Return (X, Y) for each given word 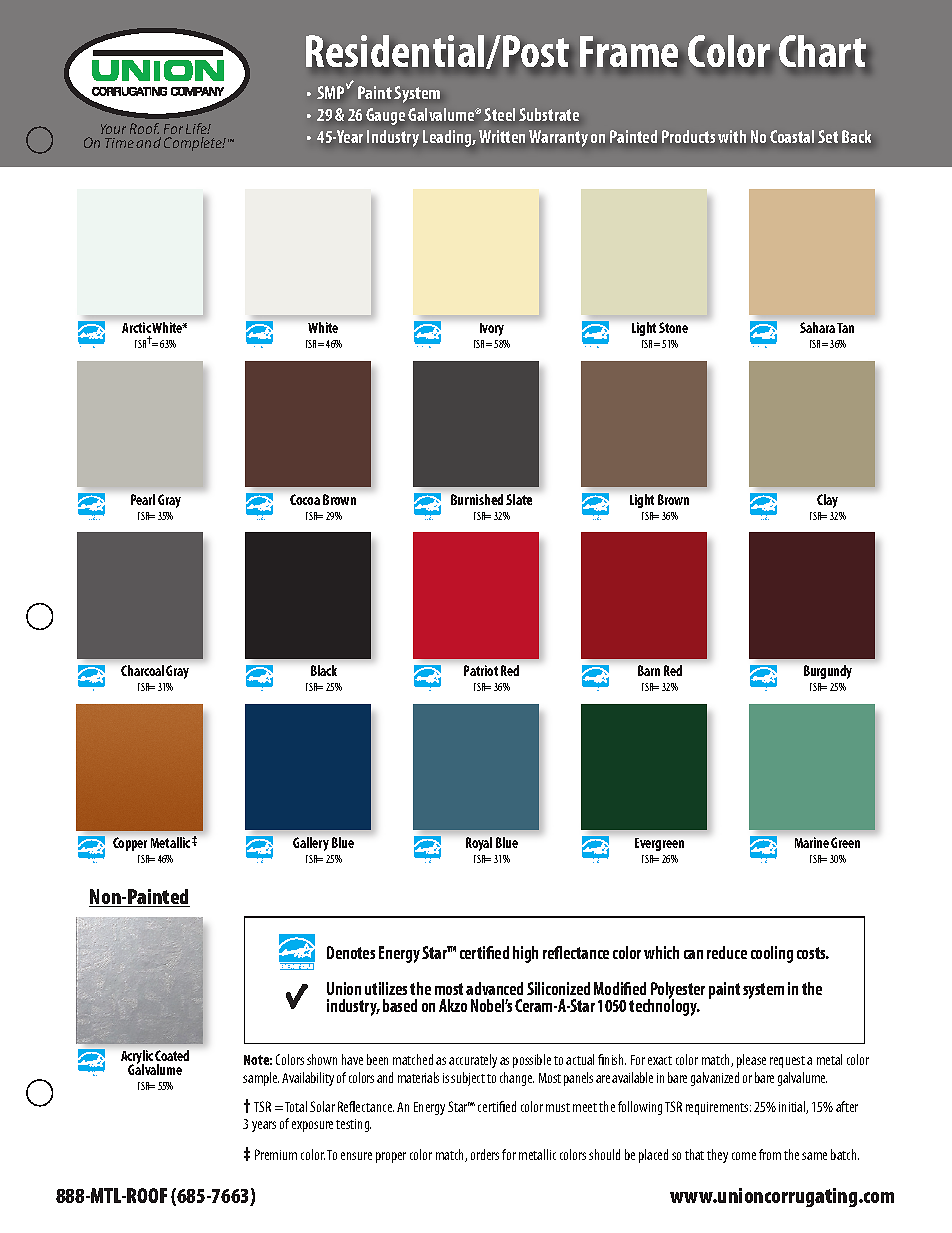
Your (113, 129)
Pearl (143, 499)
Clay (827, 501)
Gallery (311, 844)
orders (485, 1154)
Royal (479, 844)
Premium (276, 1154)
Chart (823, 52)
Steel (499, 114)
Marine (812, 842)
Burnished (477, 499)
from (770, 1154)
